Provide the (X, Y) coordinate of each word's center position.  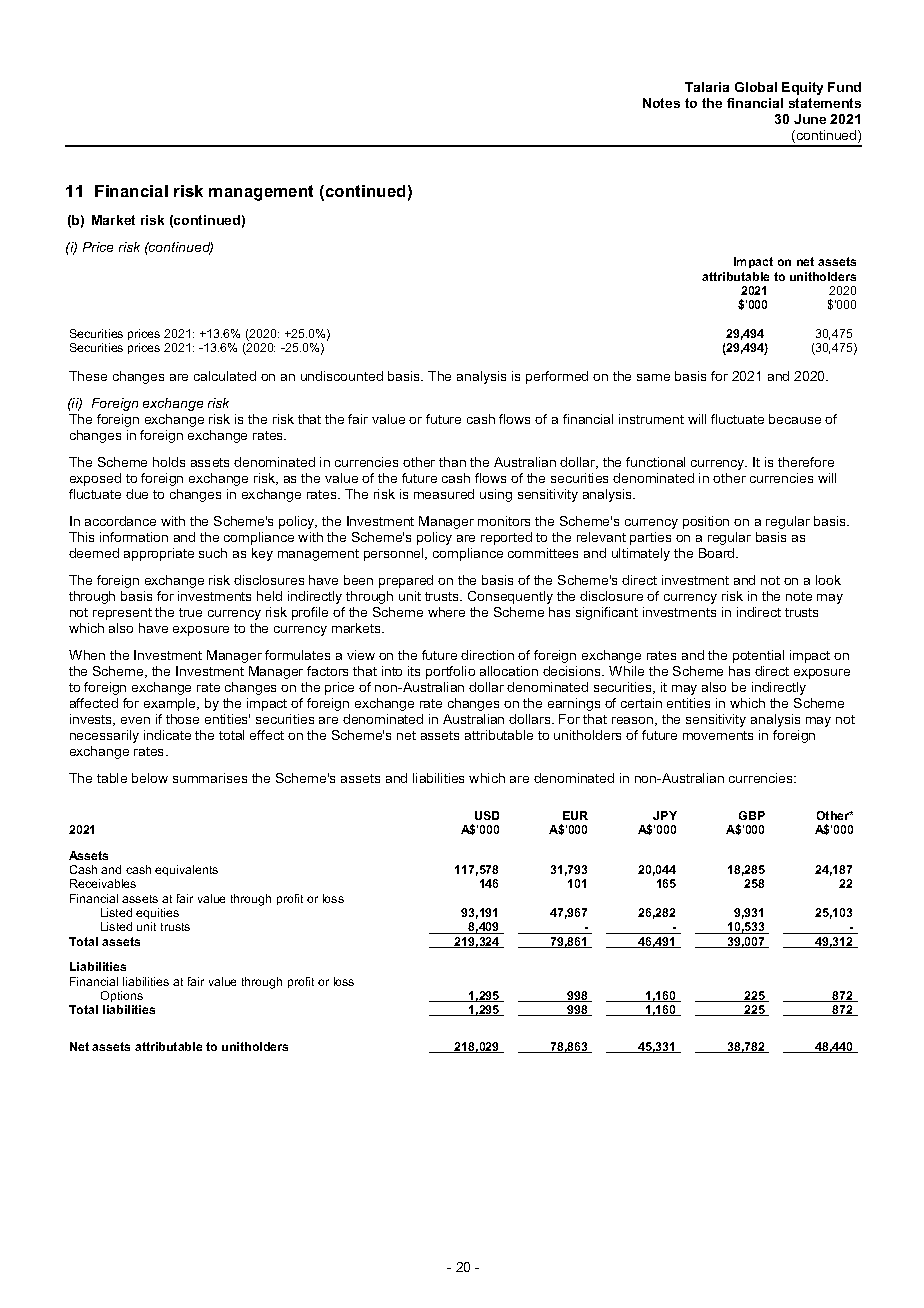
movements (718, 735)
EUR (575, 815)
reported (506, 538)
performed (557, 377)
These (88, 376)
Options (122, 996)
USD (487, 815)
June (810, 119)
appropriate (159, 554)
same (653, 377)
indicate (167, 735)
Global (756, 87)
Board (718, 553)
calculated (225, 376)
